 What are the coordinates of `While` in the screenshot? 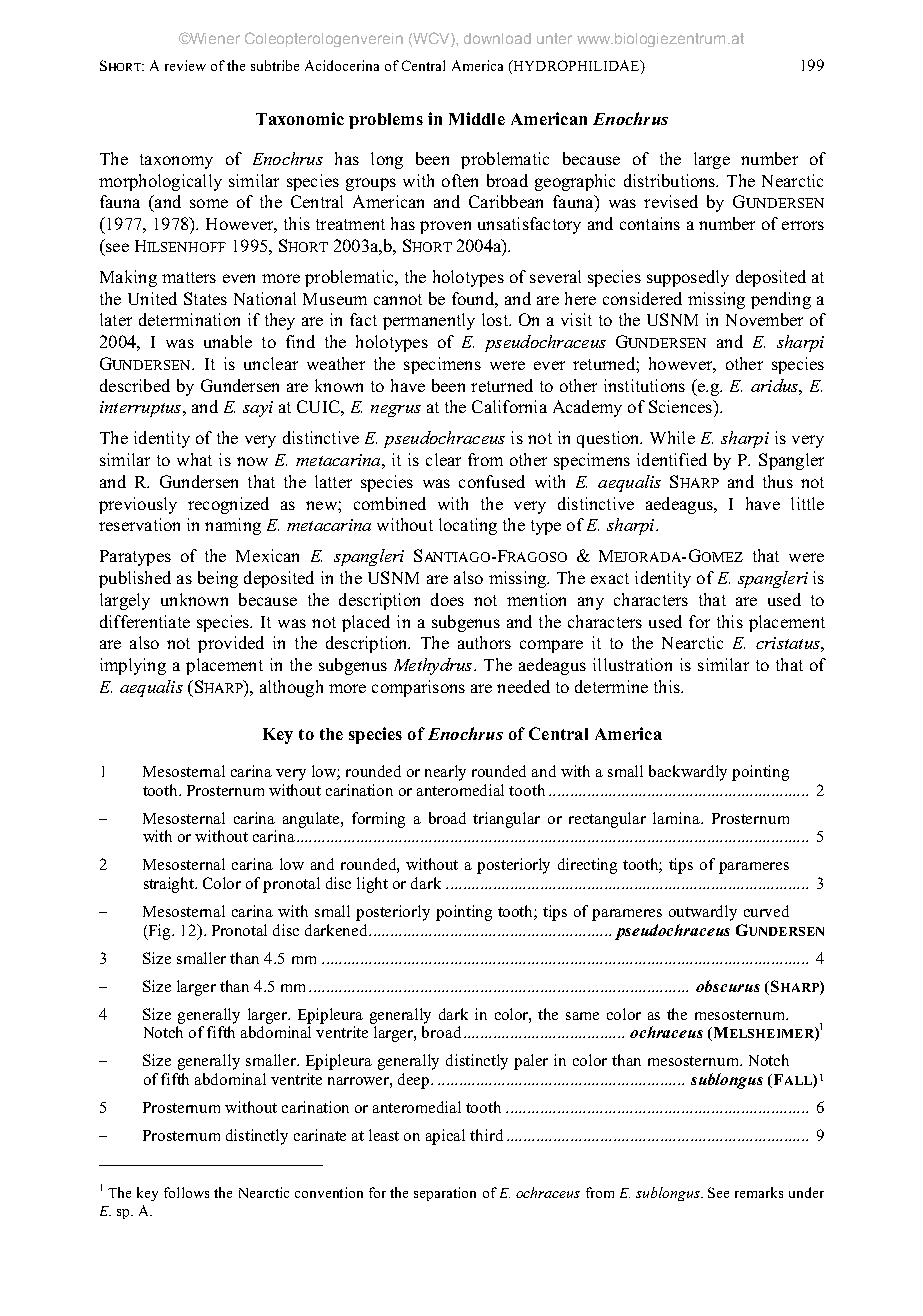 It's located at (672, 437).
